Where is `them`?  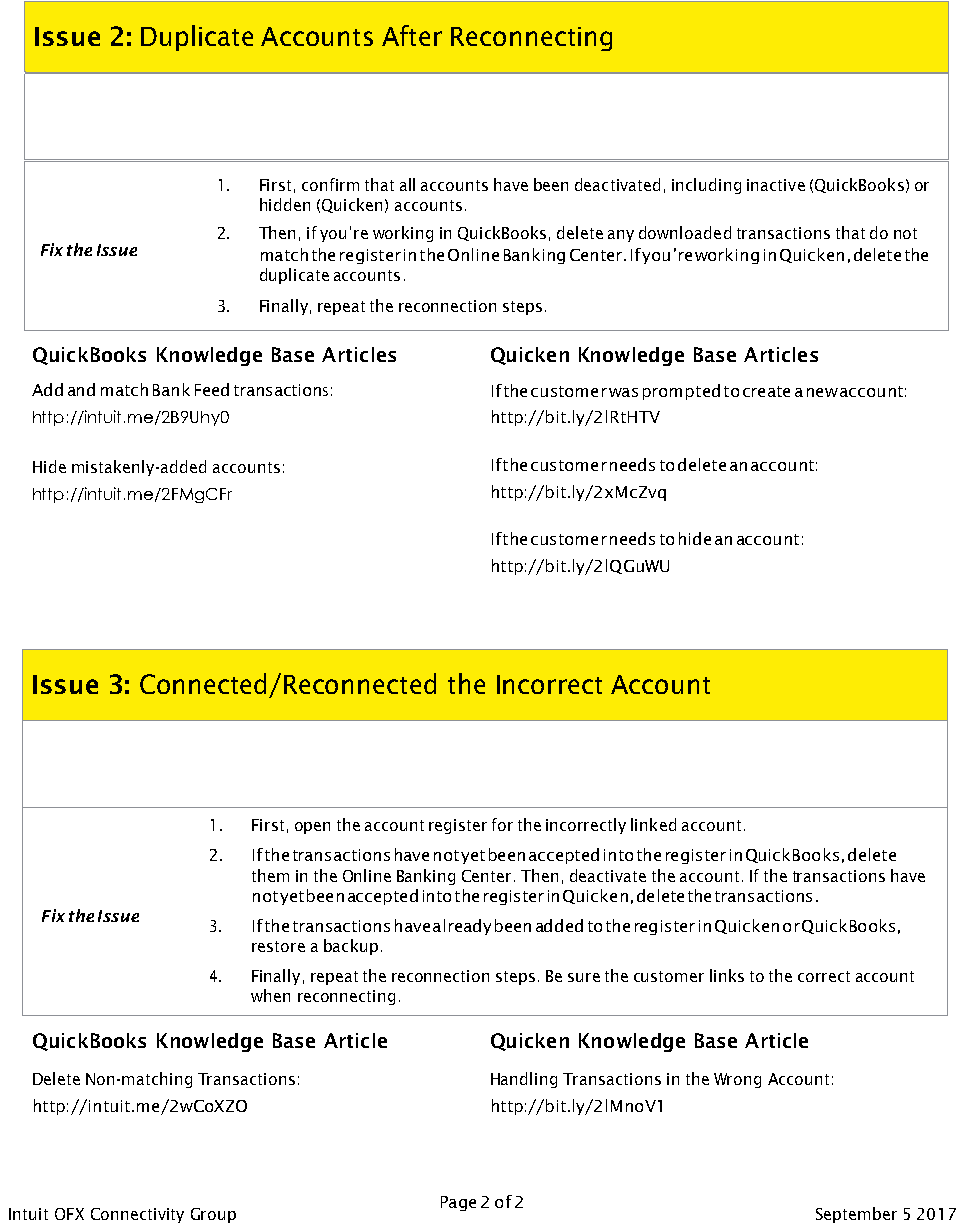 them is located at coordinates (270, 875).
